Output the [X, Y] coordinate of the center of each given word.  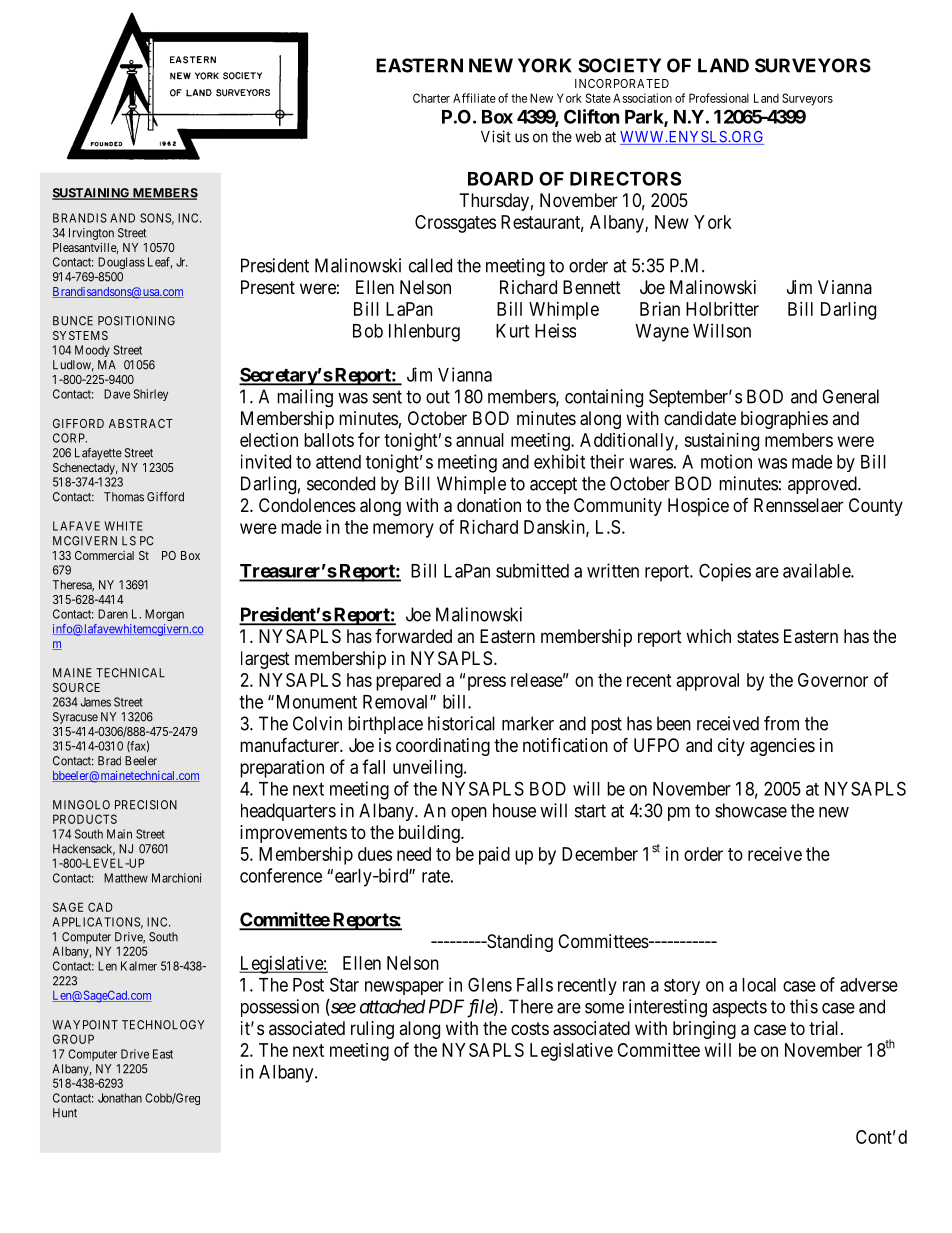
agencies [782, 747]
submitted [532, 570]
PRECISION [146, 805]
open [469, 814]
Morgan [164, 615]
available [817, 570]
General [850, 396]
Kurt [512, 331]
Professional [719, 98]
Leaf [160, 263]
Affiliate [474, 98]
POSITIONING [136, 321]
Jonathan [120, 1098]
